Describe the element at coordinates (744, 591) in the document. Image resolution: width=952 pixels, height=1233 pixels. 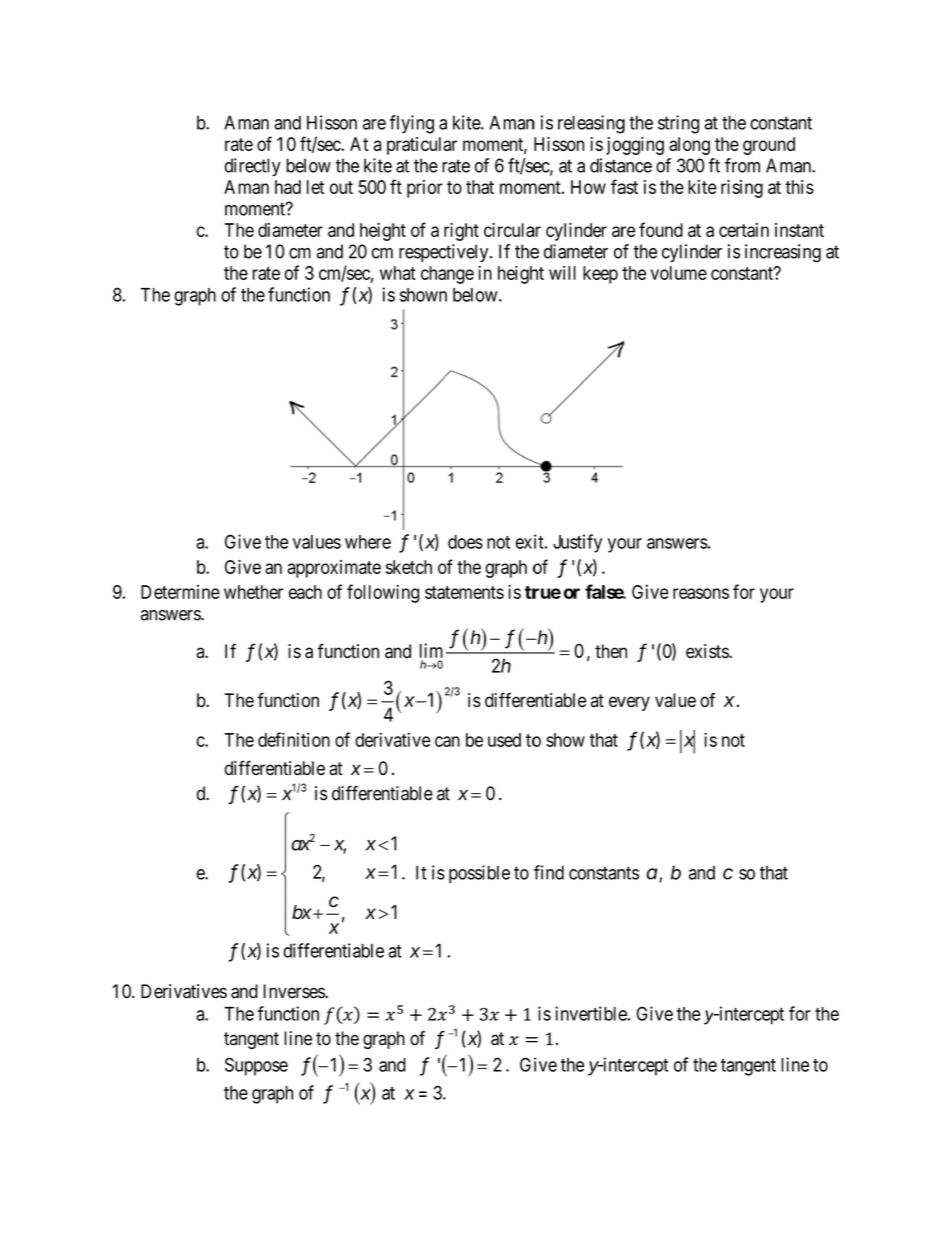
I see `for` at that location.
